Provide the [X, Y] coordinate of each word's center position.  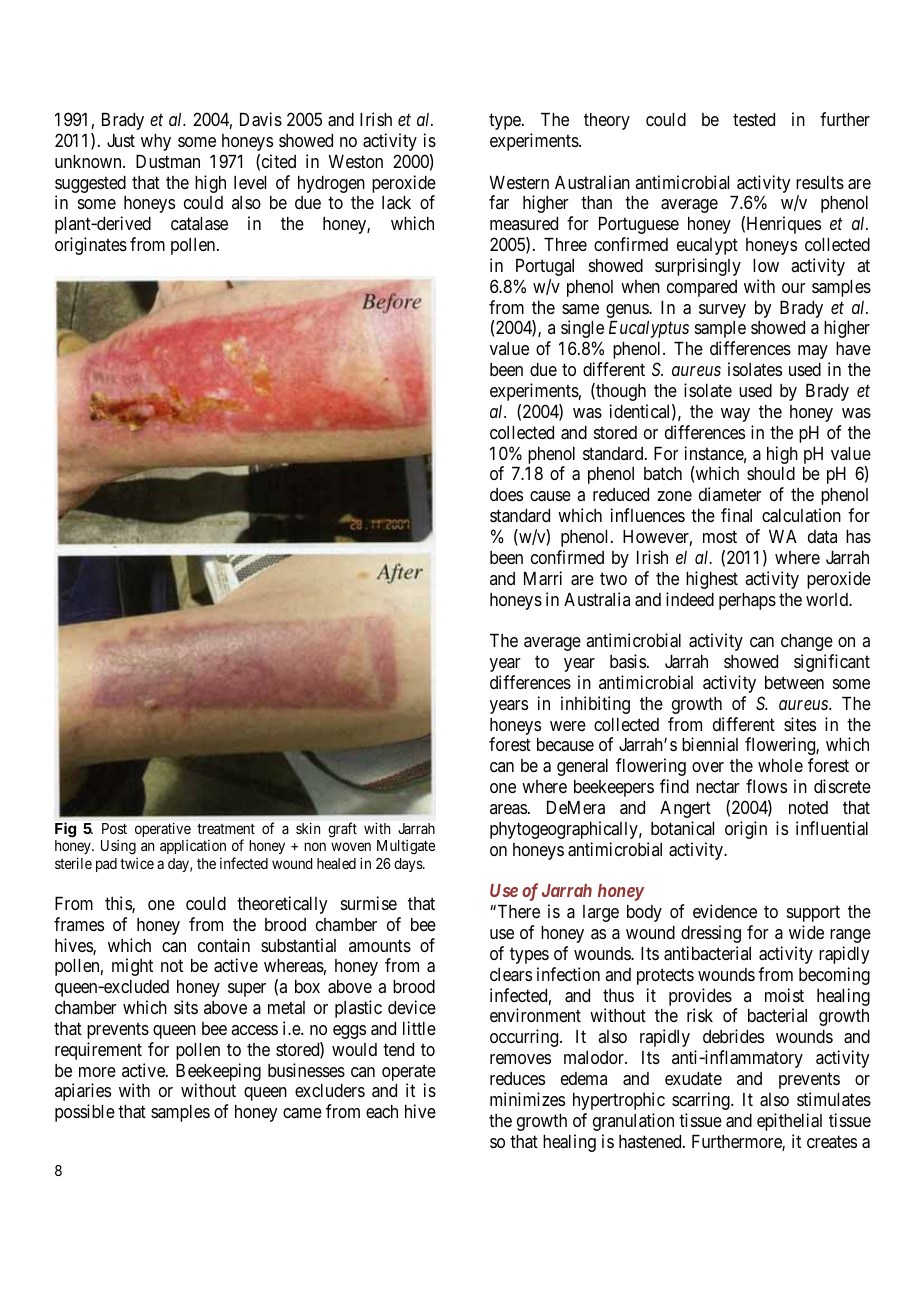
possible [85, 1113]
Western [519, 182]
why [156, 142]
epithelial [789, 1122]
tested [754, 119]
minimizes [527, 1099]
